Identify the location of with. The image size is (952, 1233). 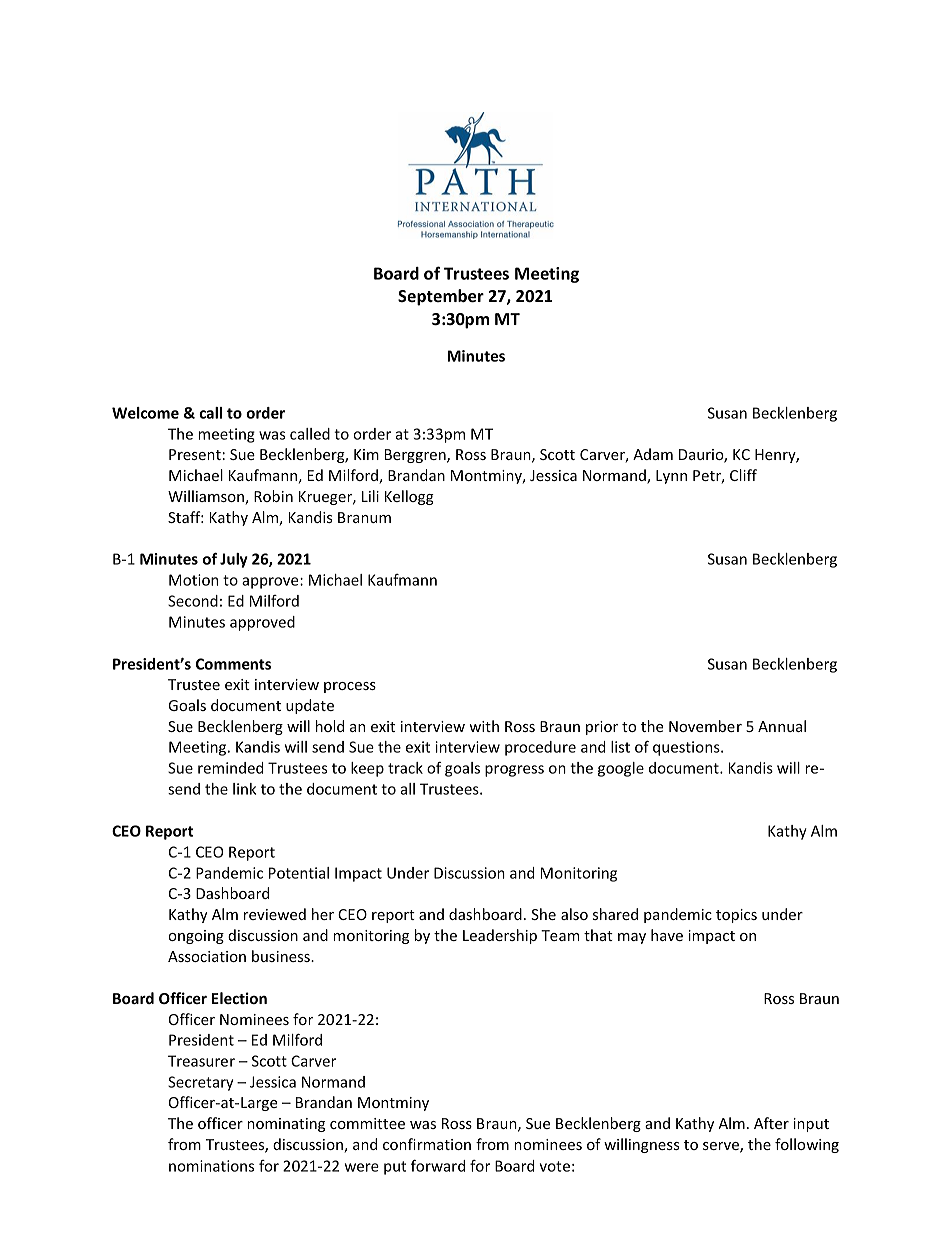
(484, 726).
